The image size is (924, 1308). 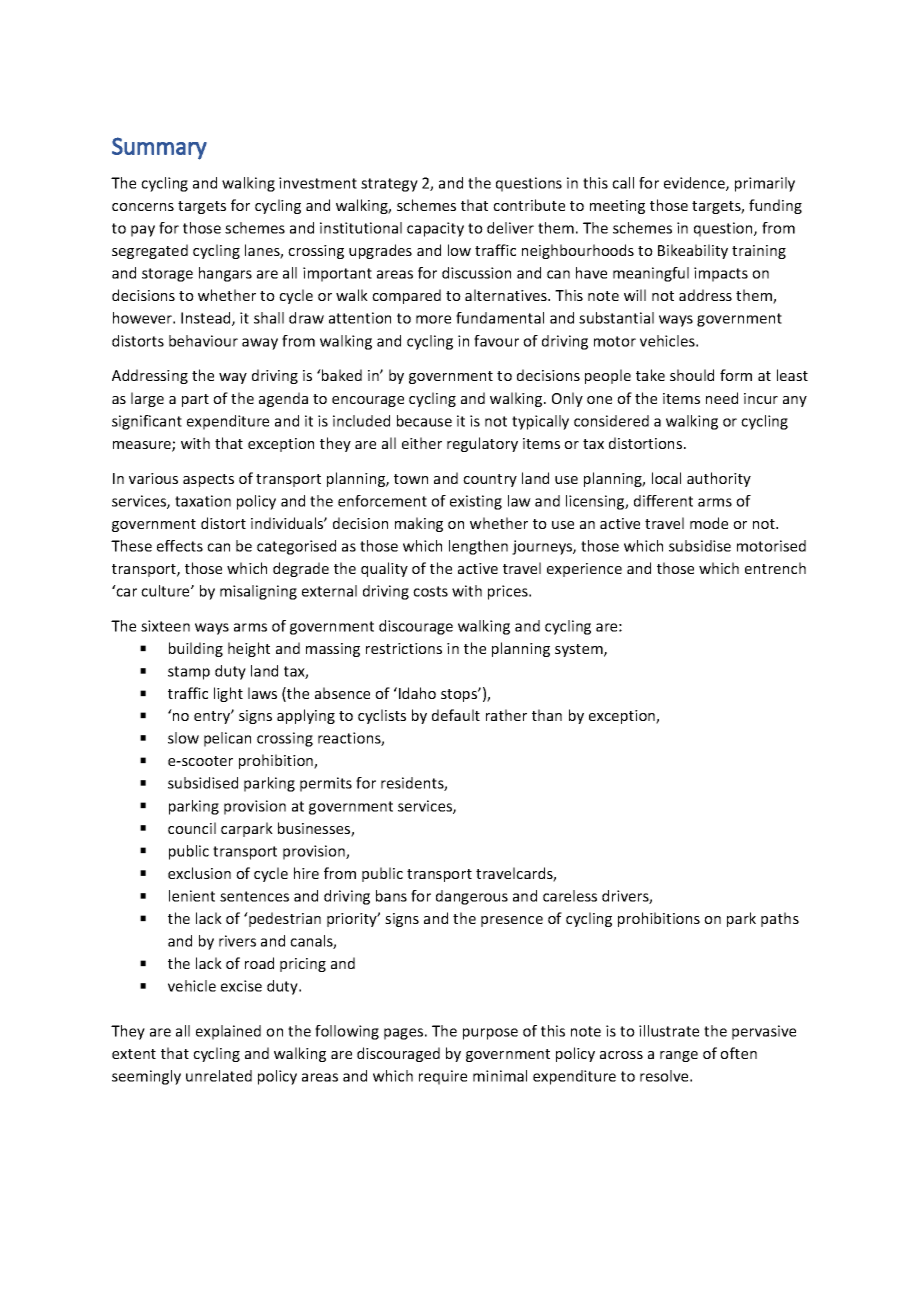 I want to click on Summary, so click(x=159, y=148).
